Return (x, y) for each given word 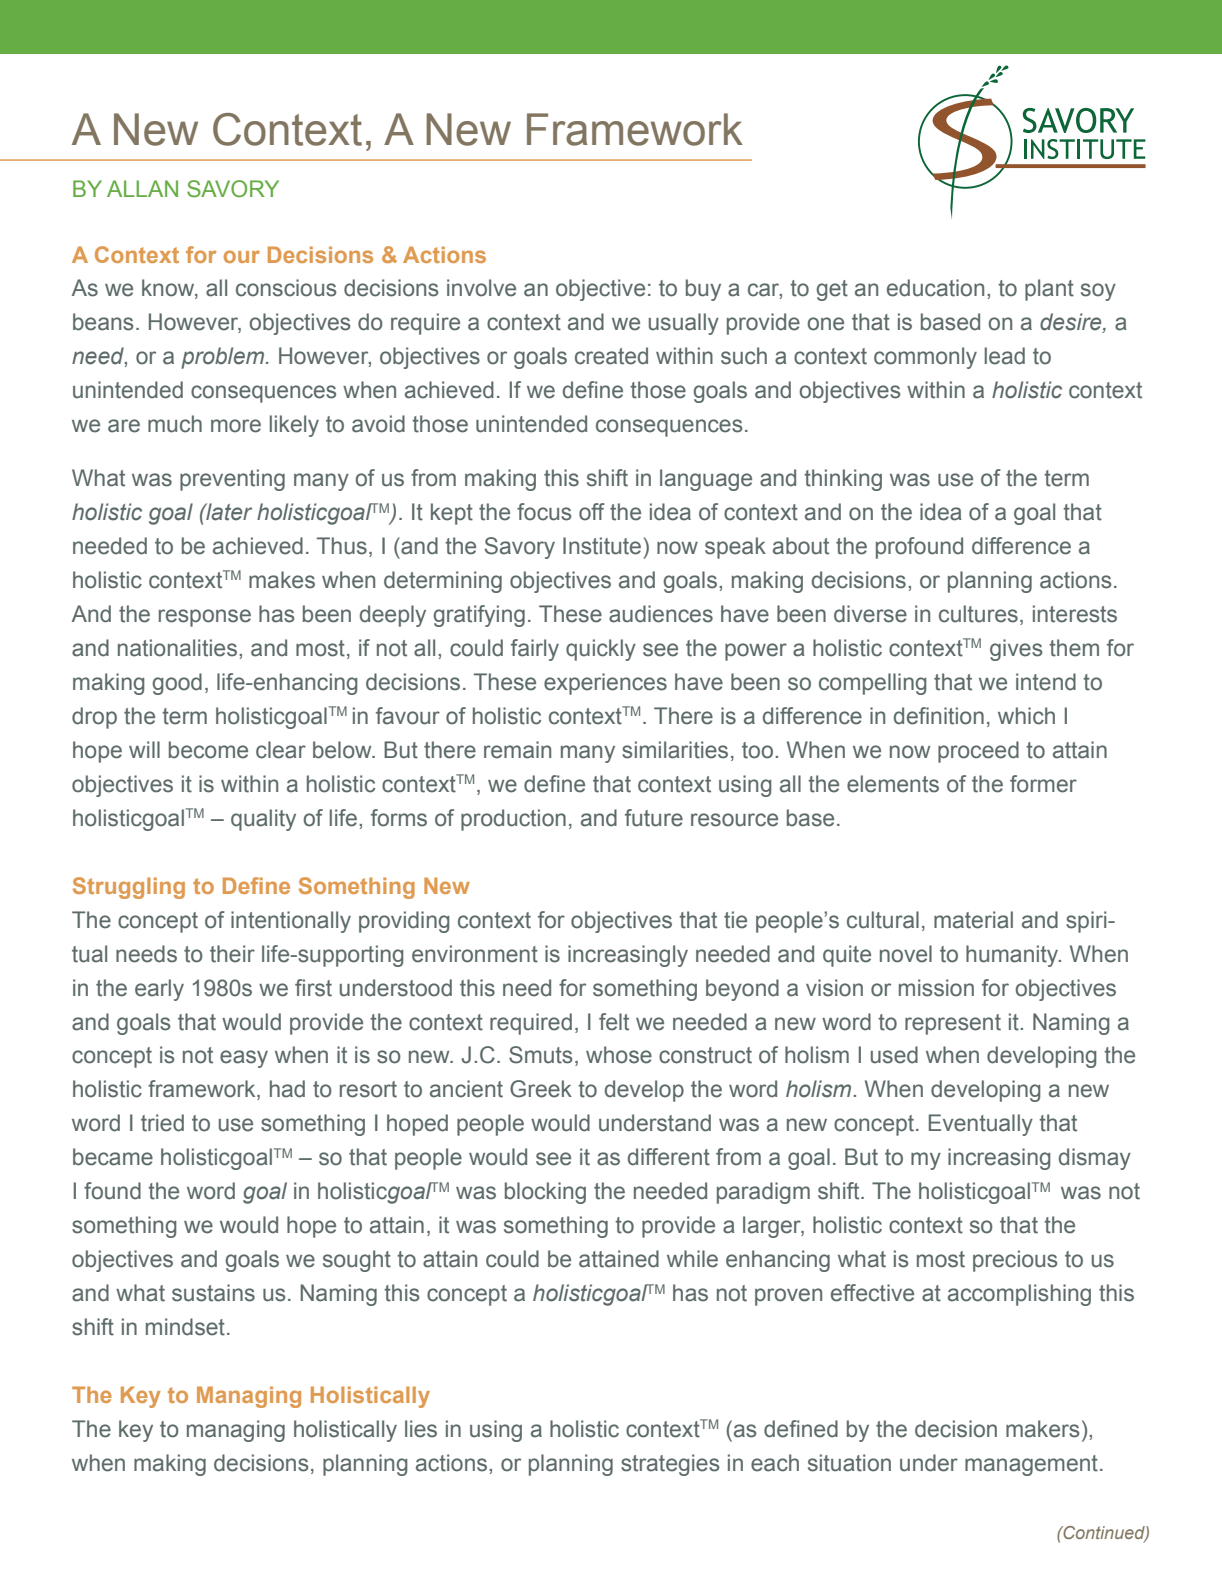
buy (703, 290)
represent (953, 1024)
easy (244, 1059)
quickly (601, 650)
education (935, 288)
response (205, 618)
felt (614, 1022)
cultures (978, 614)
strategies (670, 1465)
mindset (185, 1327)
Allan (142, 188)
